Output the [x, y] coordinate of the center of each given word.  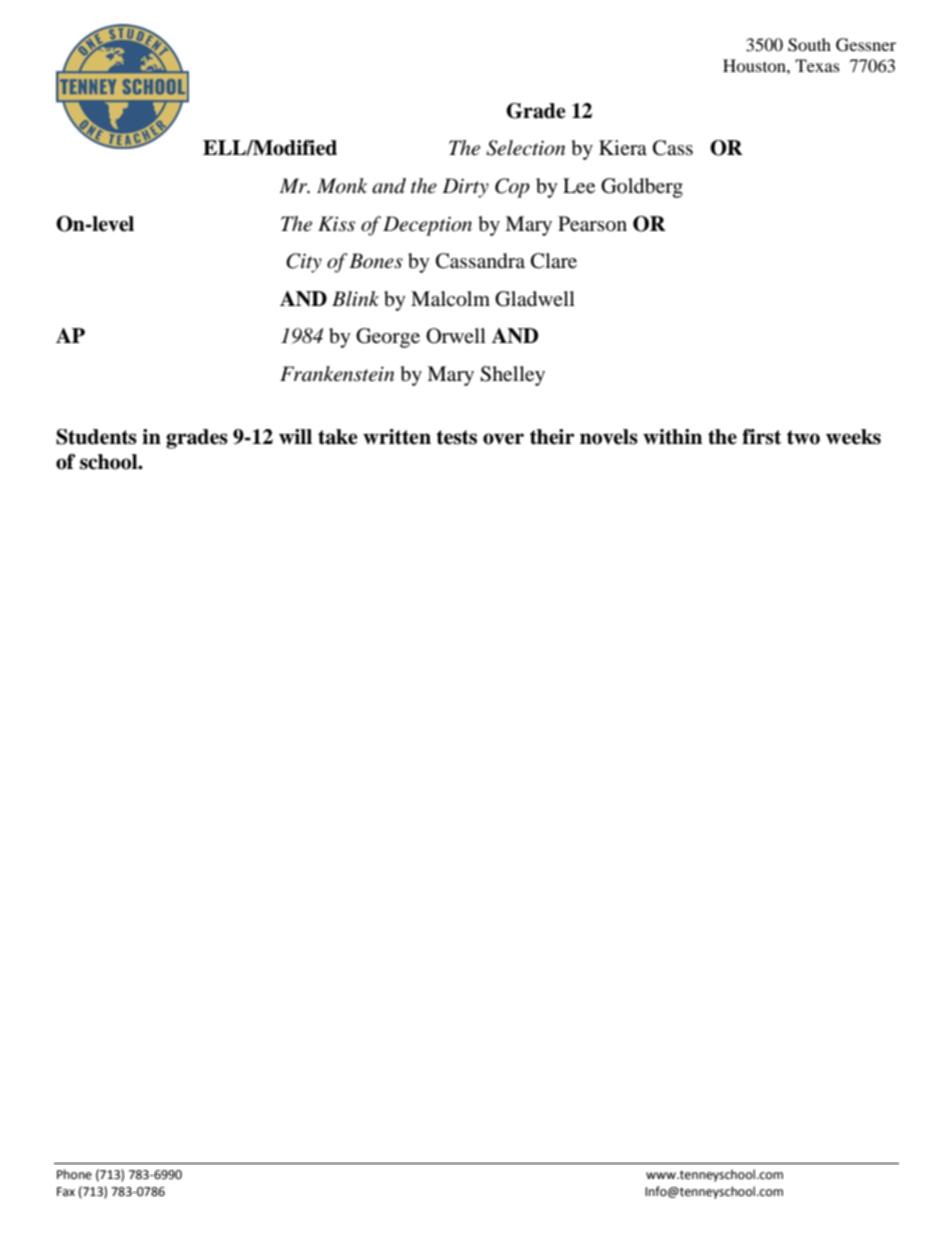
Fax [66, 1191]
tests [456, 437]
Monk [342, 186]
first [761, 437]
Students [96, 437]
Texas [817, 65]
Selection [525, 148]
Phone [74, 1174]
